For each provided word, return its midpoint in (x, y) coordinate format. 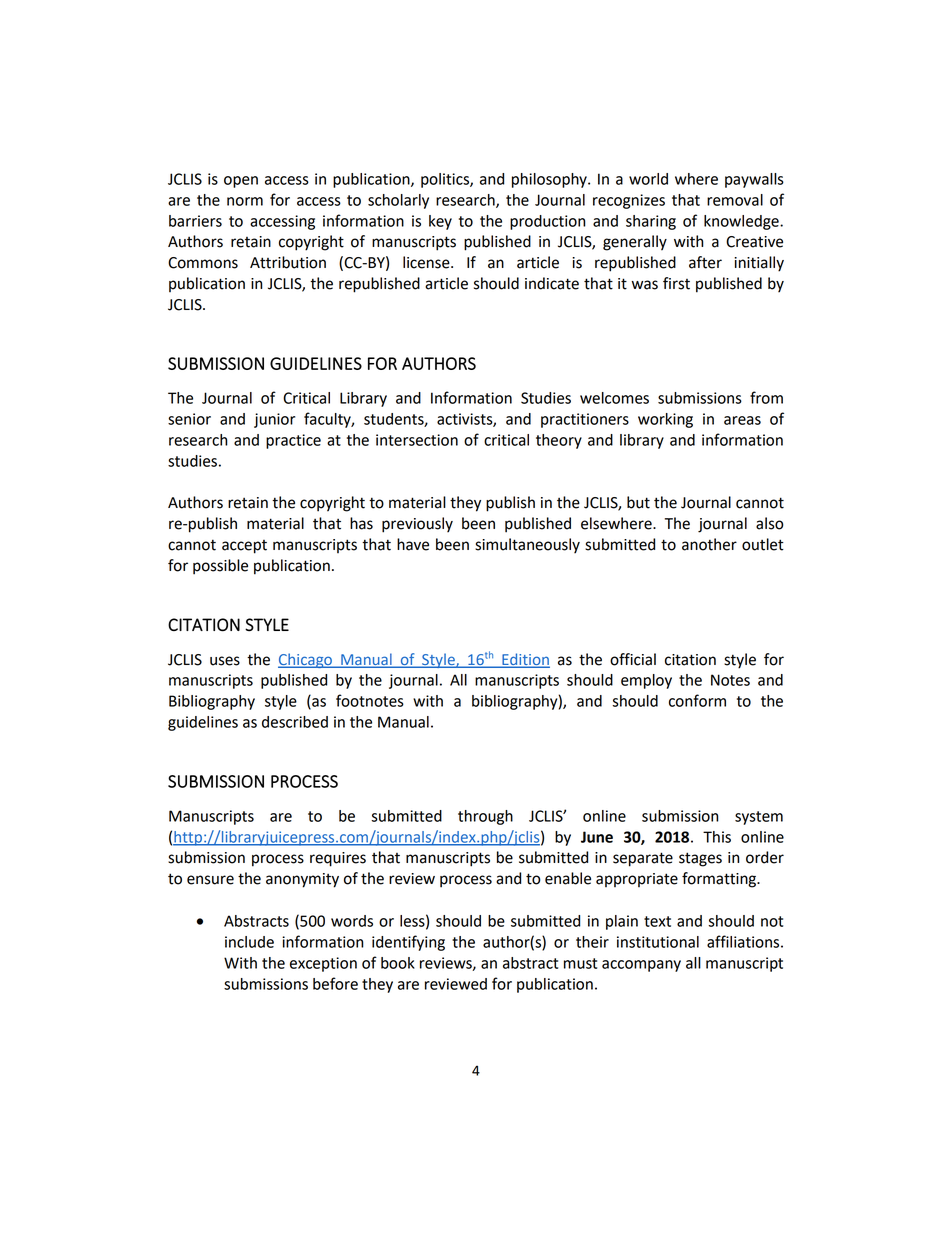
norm (245, 201)
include (249, 942)
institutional (658, 942)
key (440, 222)
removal (735, 200)
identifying (408, 943)
